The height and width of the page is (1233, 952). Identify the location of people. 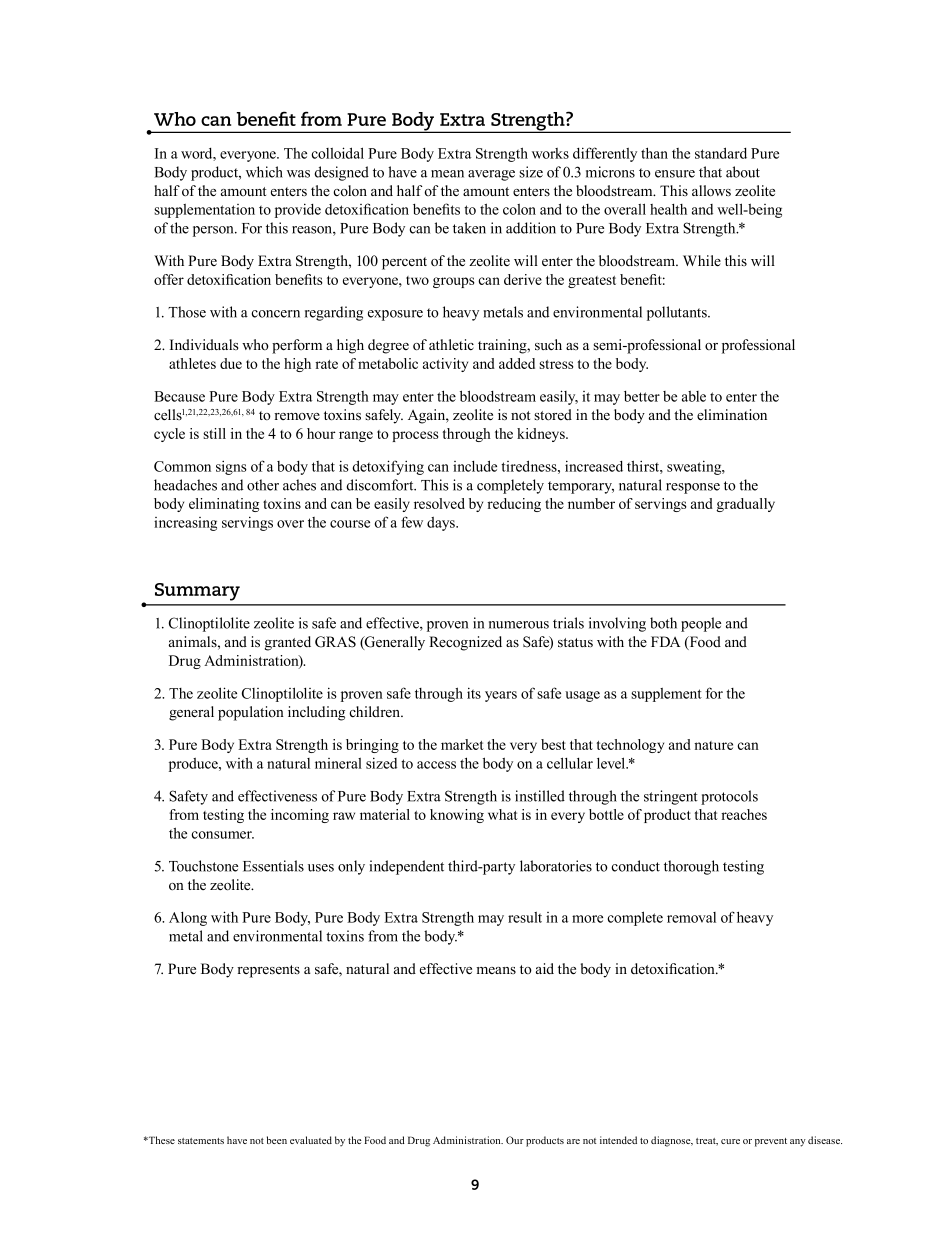
(701, 624).
